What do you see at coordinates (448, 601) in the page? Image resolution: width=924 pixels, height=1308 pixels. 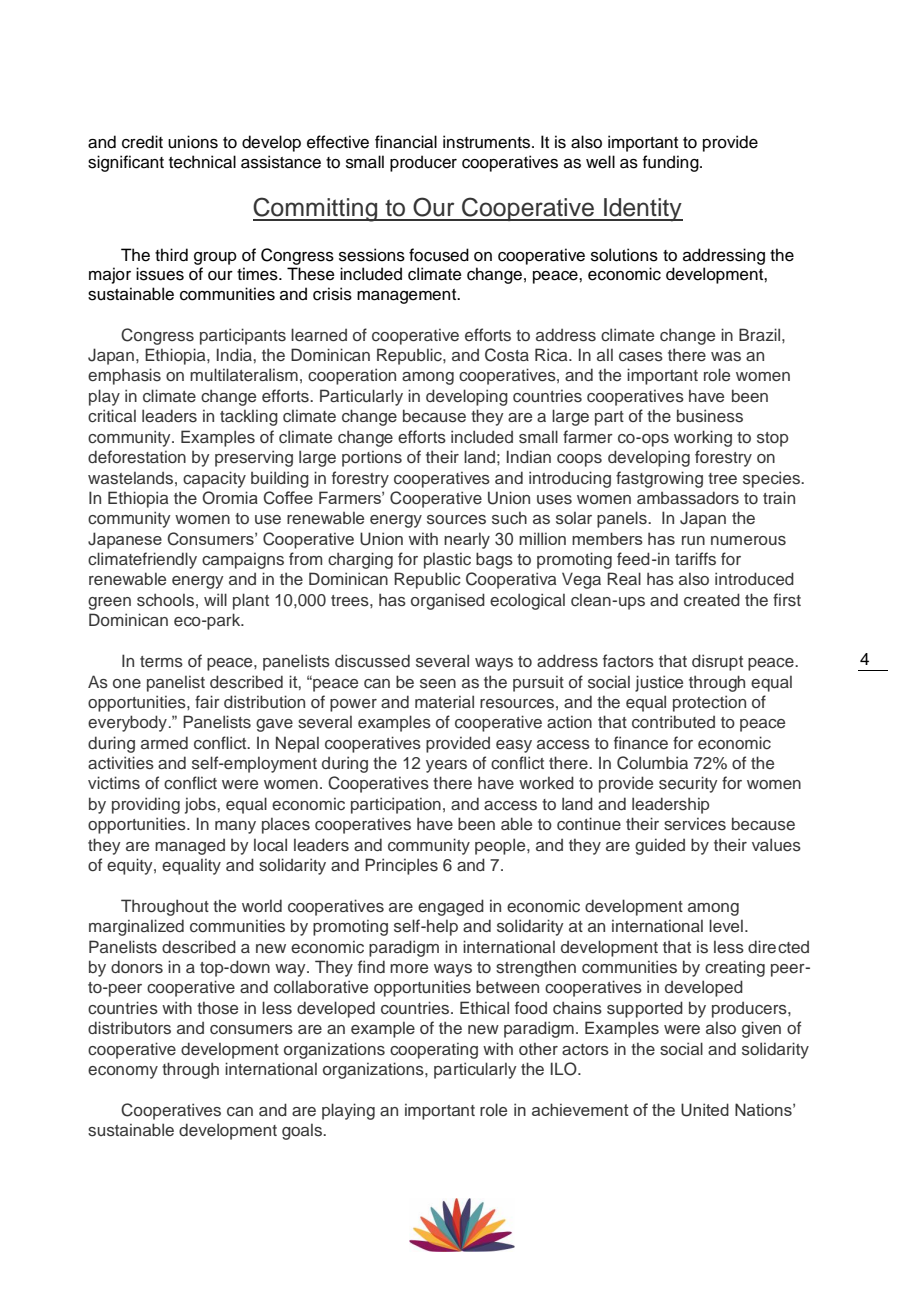 I see `organised` at bounding box center [448, 601].
